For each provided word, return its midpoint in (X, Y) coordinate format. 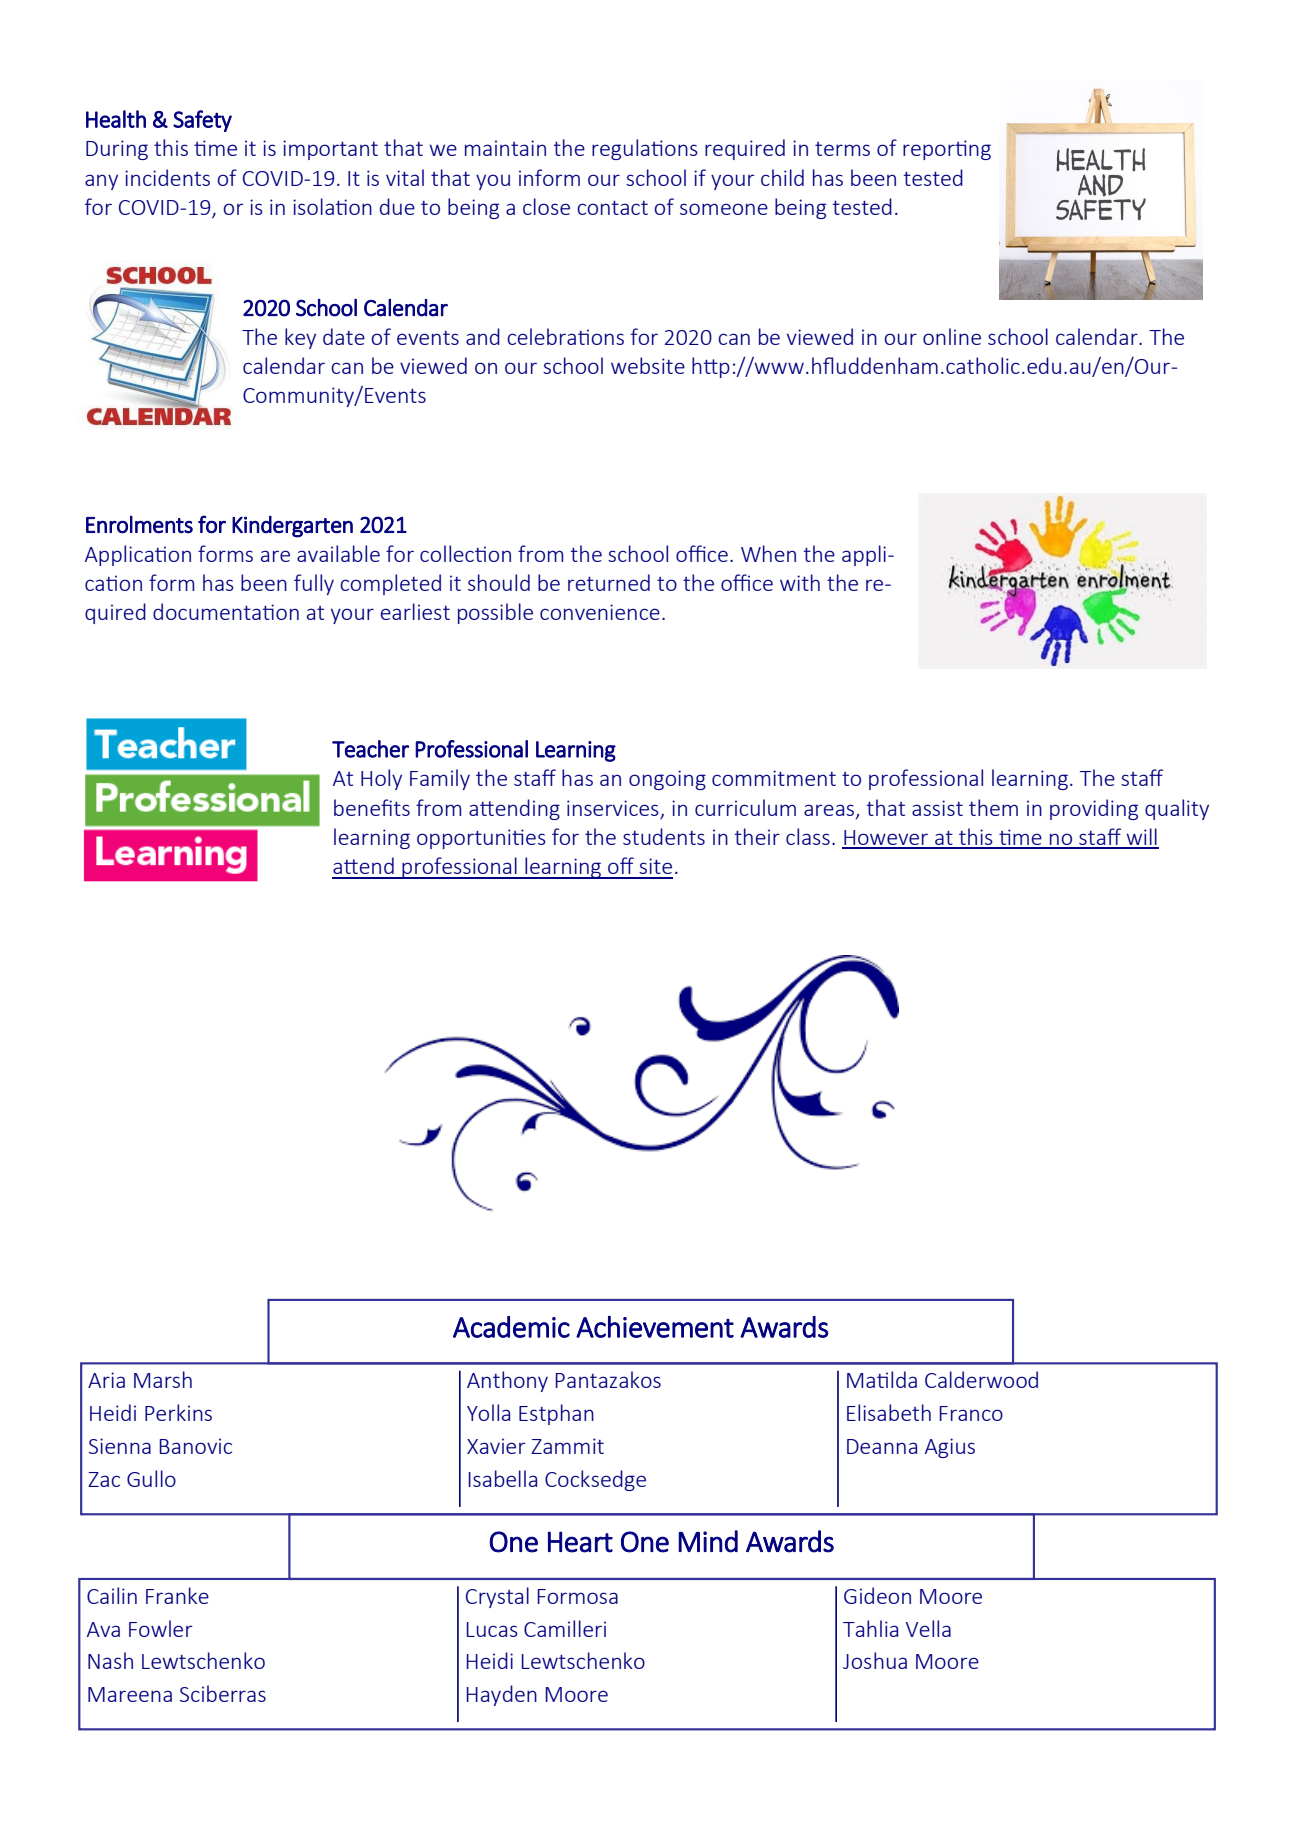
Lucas (492, 1629)
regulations (645, 149)
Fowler (161, 1628)
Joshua (875, 1660)
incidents (167, 177)
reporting (947, 150)
